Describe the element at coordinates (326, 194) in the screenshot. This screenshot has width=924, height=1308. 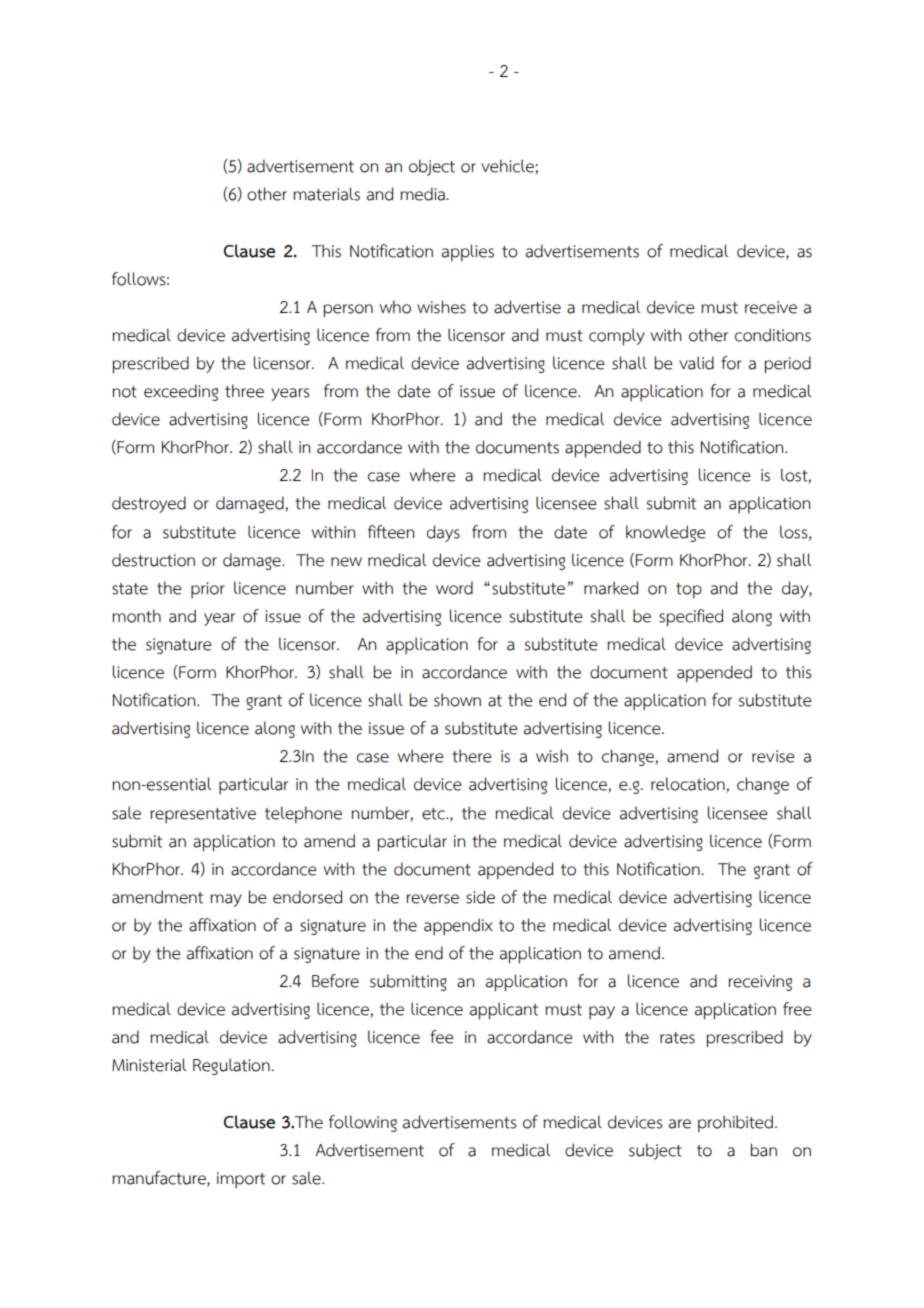
I see `materials` at that location.
